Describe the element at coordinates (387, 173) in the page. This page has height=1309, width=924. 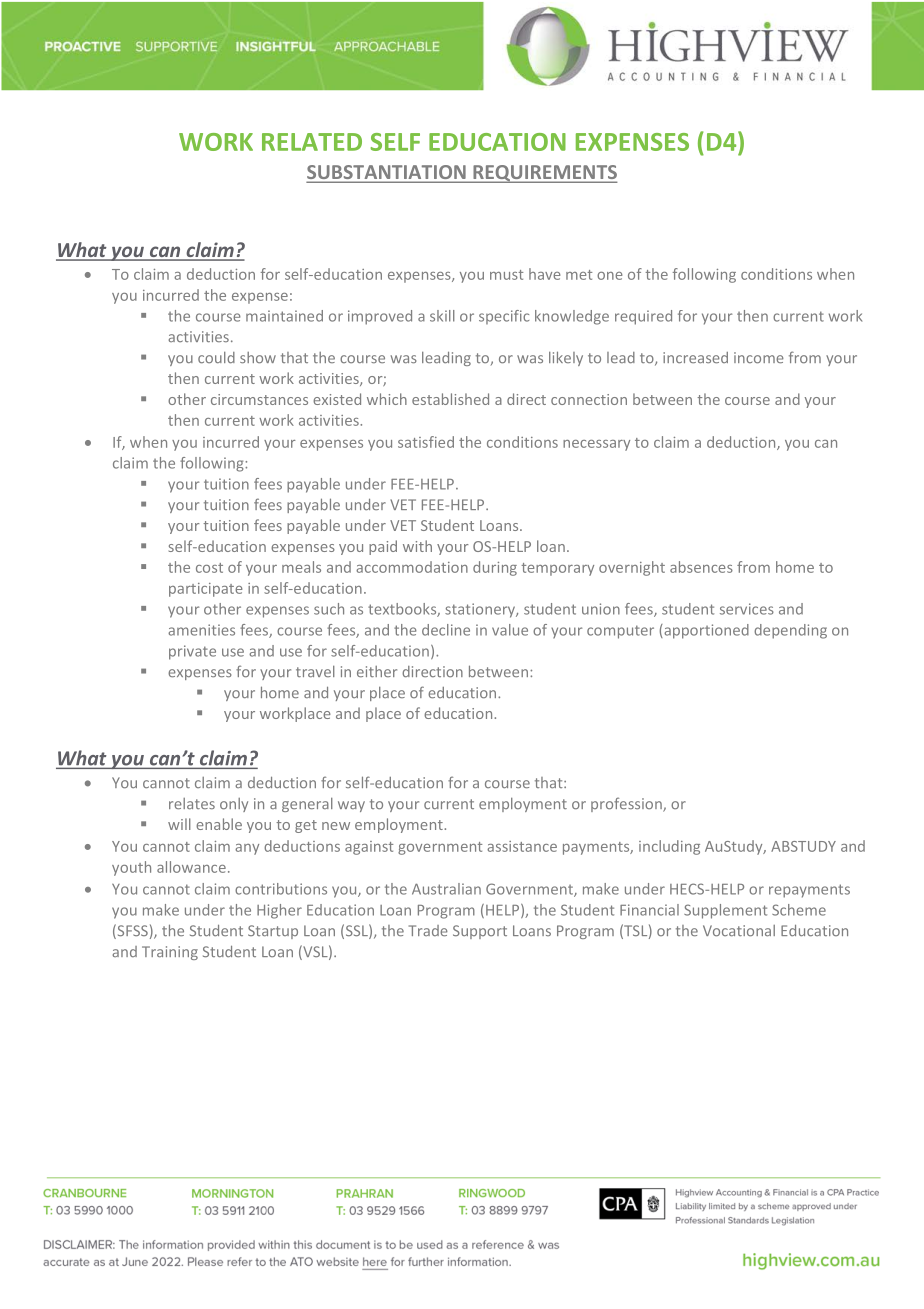
I see `SUBSTANTIATION` at that location.
